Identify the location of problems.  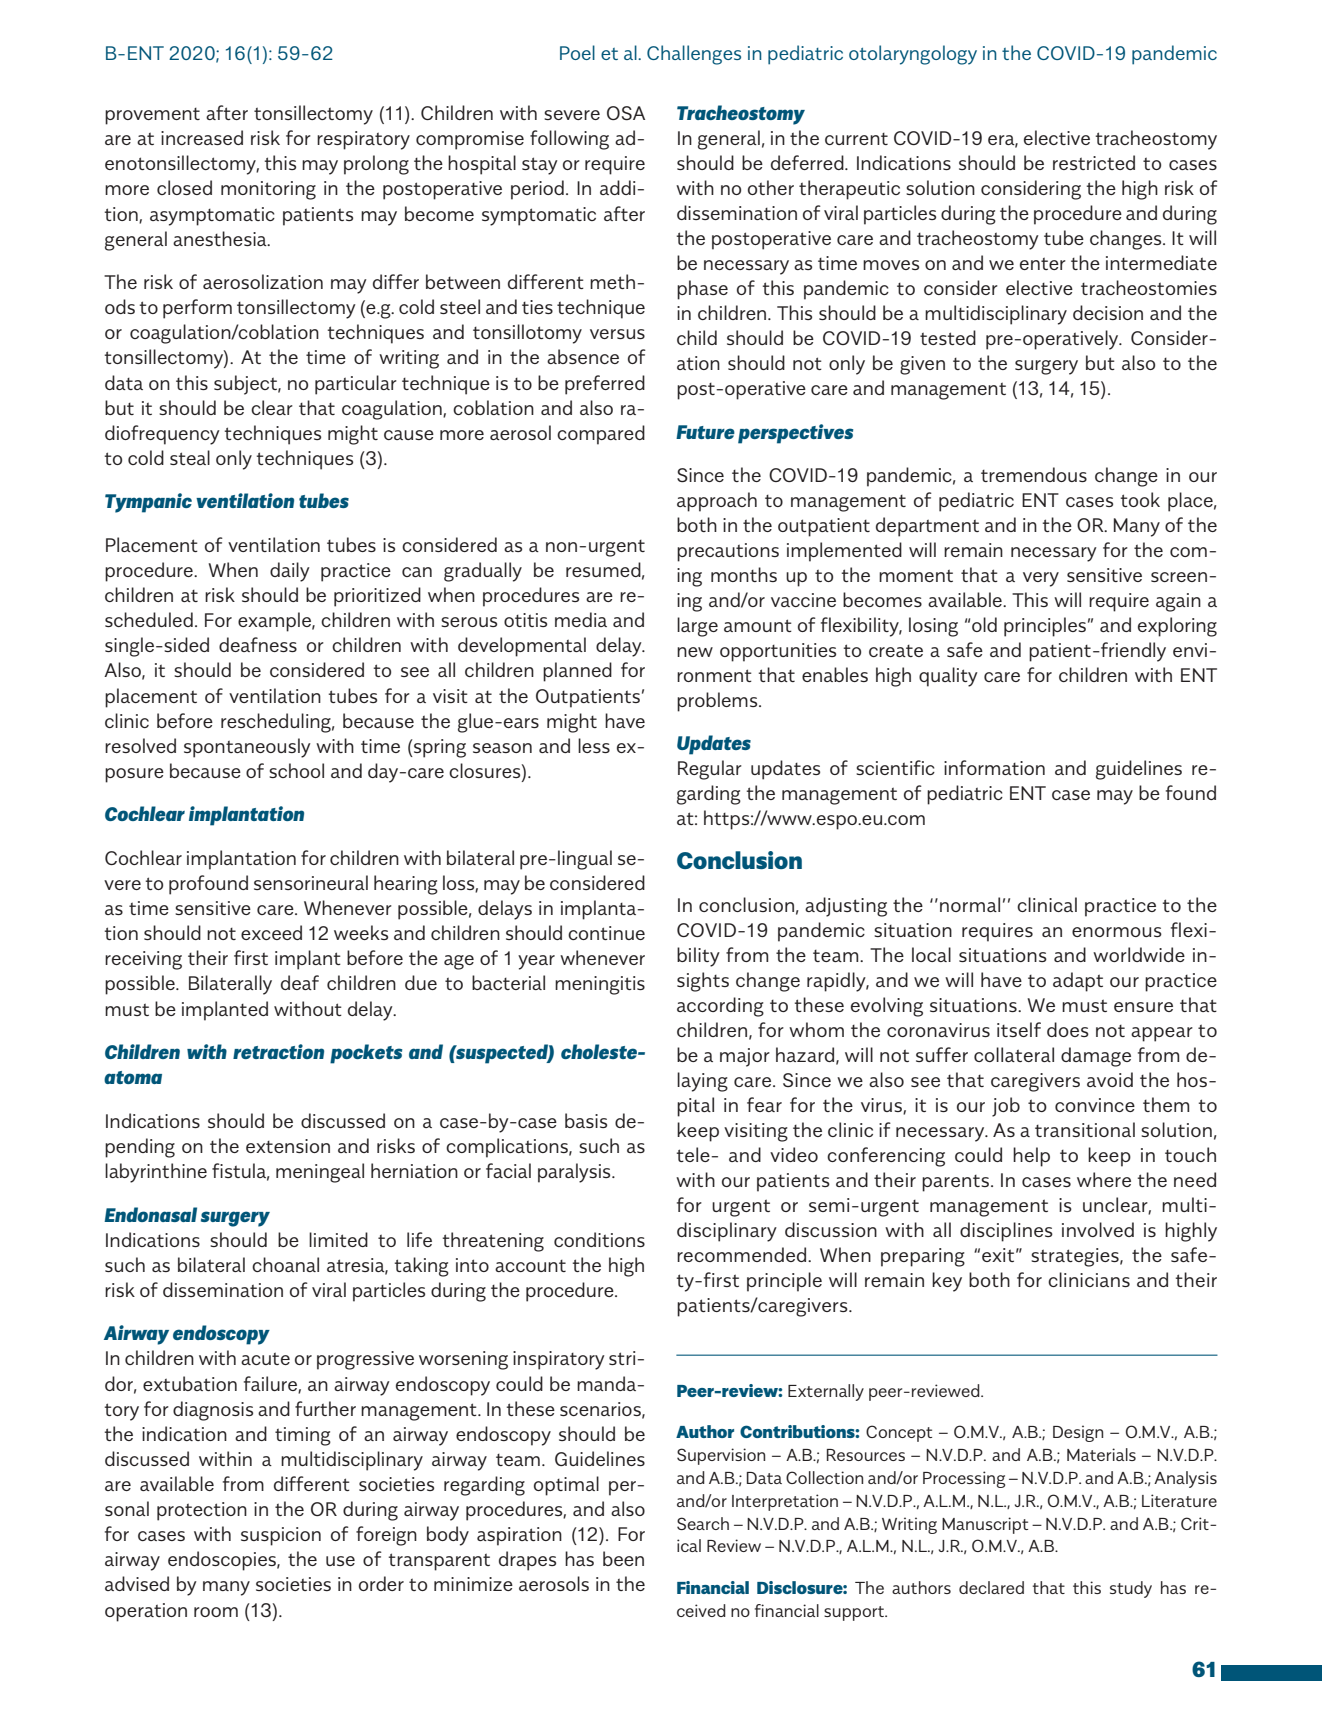
(718, 702).
